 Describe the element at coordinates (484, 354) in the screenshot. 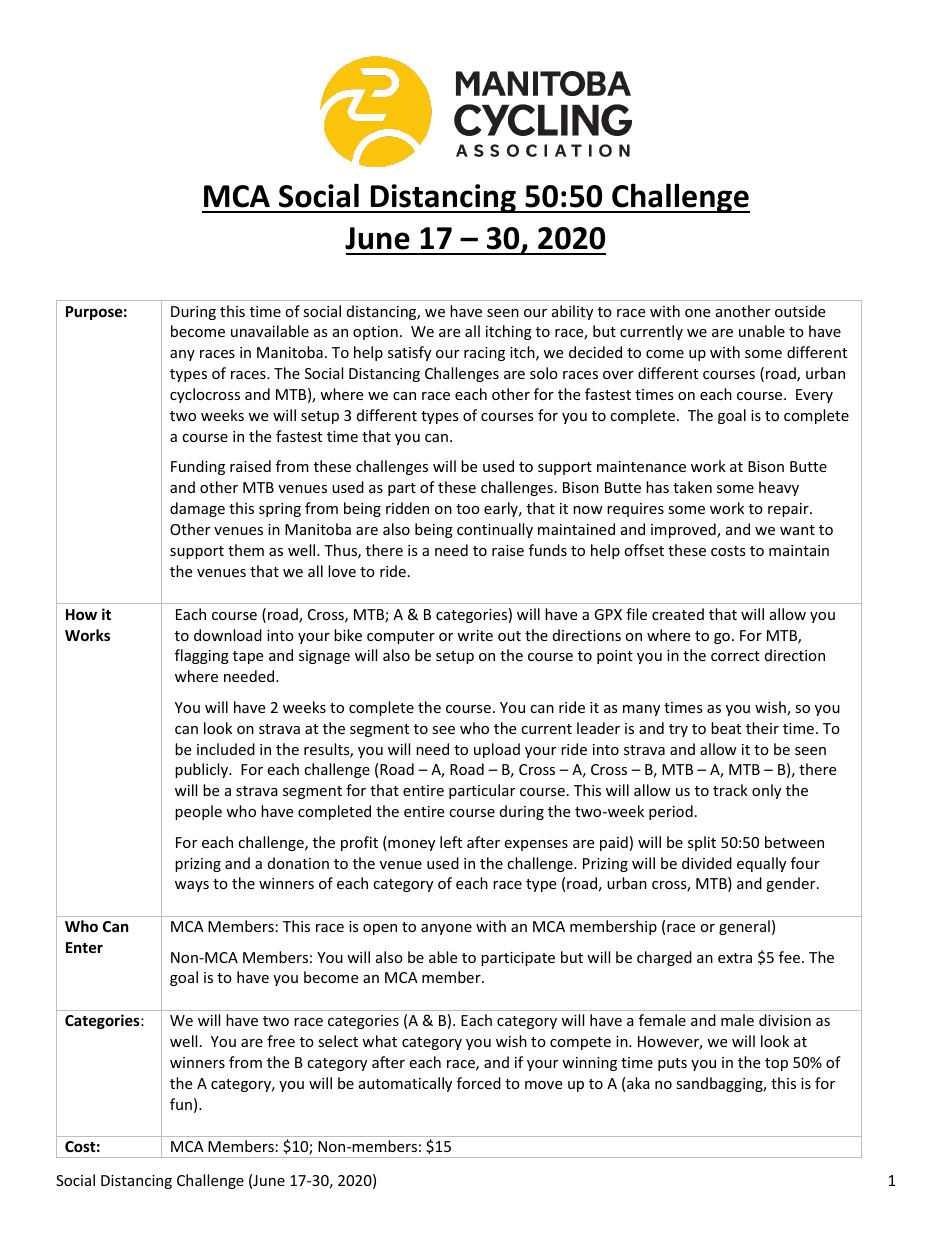

I see `racing` at that location.
